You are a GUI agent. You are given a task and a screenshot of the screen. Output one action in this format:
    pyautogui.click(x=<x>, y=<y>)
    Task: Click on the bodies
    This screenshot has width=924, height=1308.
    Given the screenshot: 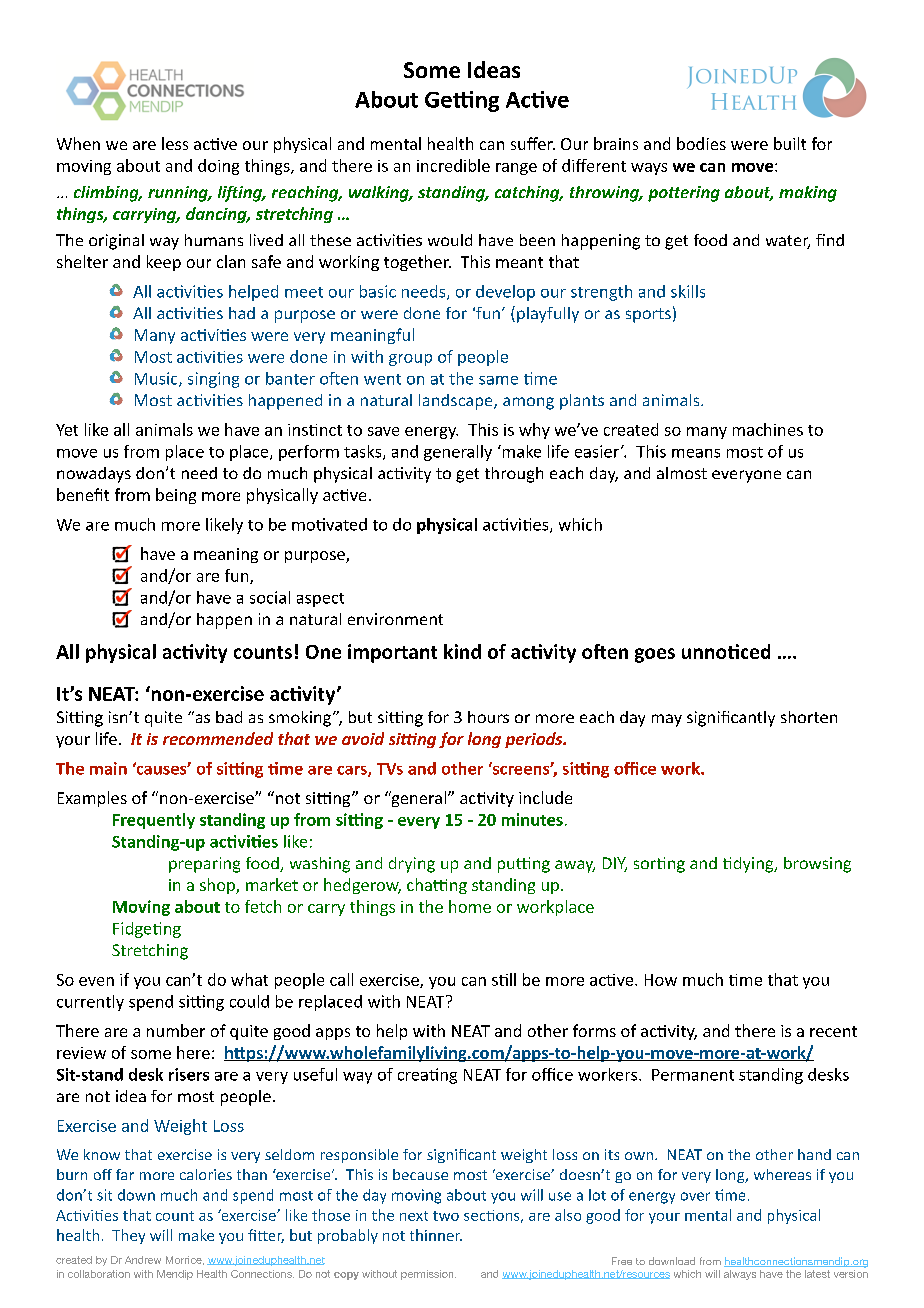 What is the action you would take?
    pyautogui.click(x=701, y=143)
